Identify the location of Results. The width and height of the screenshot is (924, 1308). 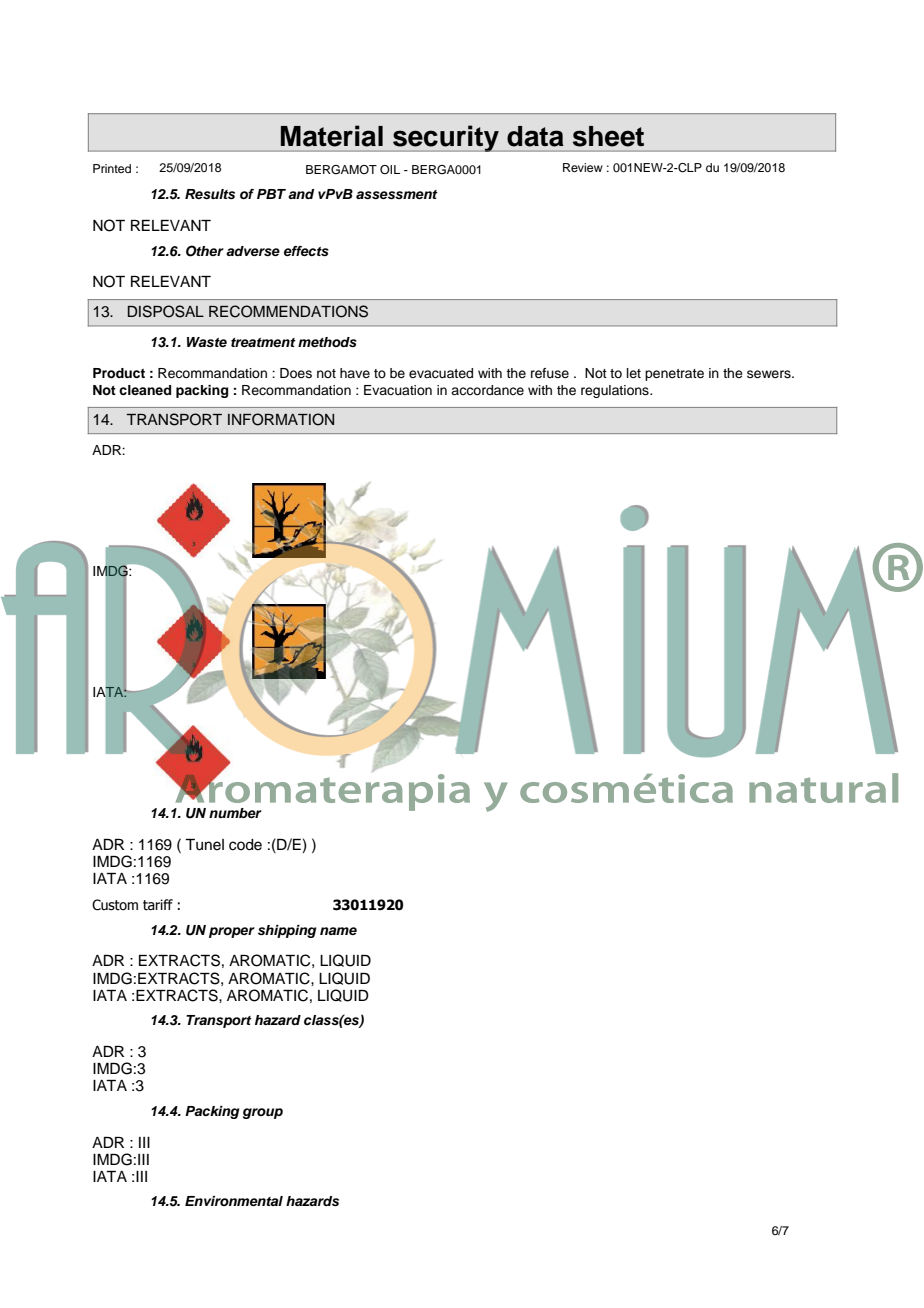
(210, 194).
